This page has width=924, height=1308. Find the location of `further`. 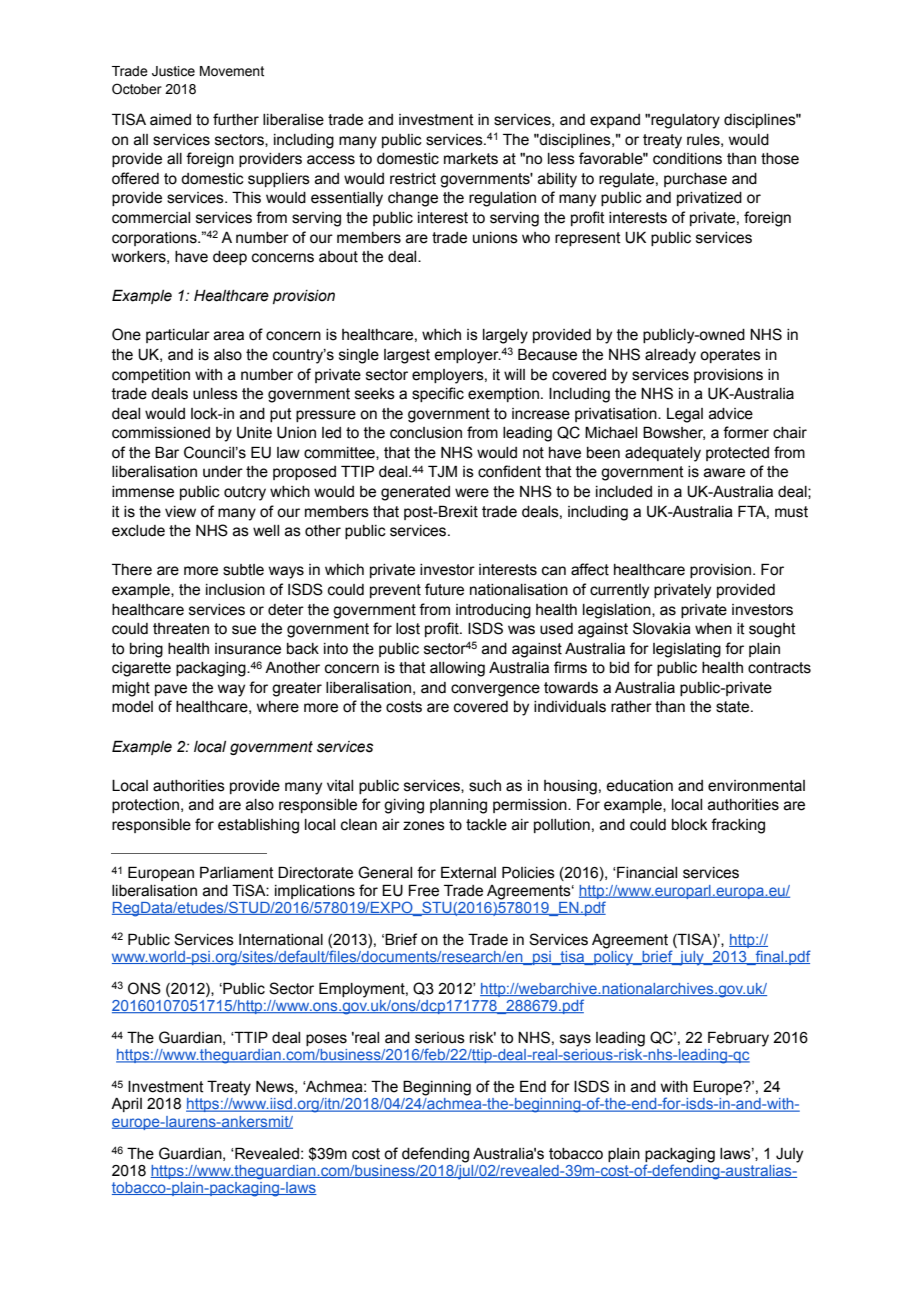

further is located at coordinates (236, 119).
